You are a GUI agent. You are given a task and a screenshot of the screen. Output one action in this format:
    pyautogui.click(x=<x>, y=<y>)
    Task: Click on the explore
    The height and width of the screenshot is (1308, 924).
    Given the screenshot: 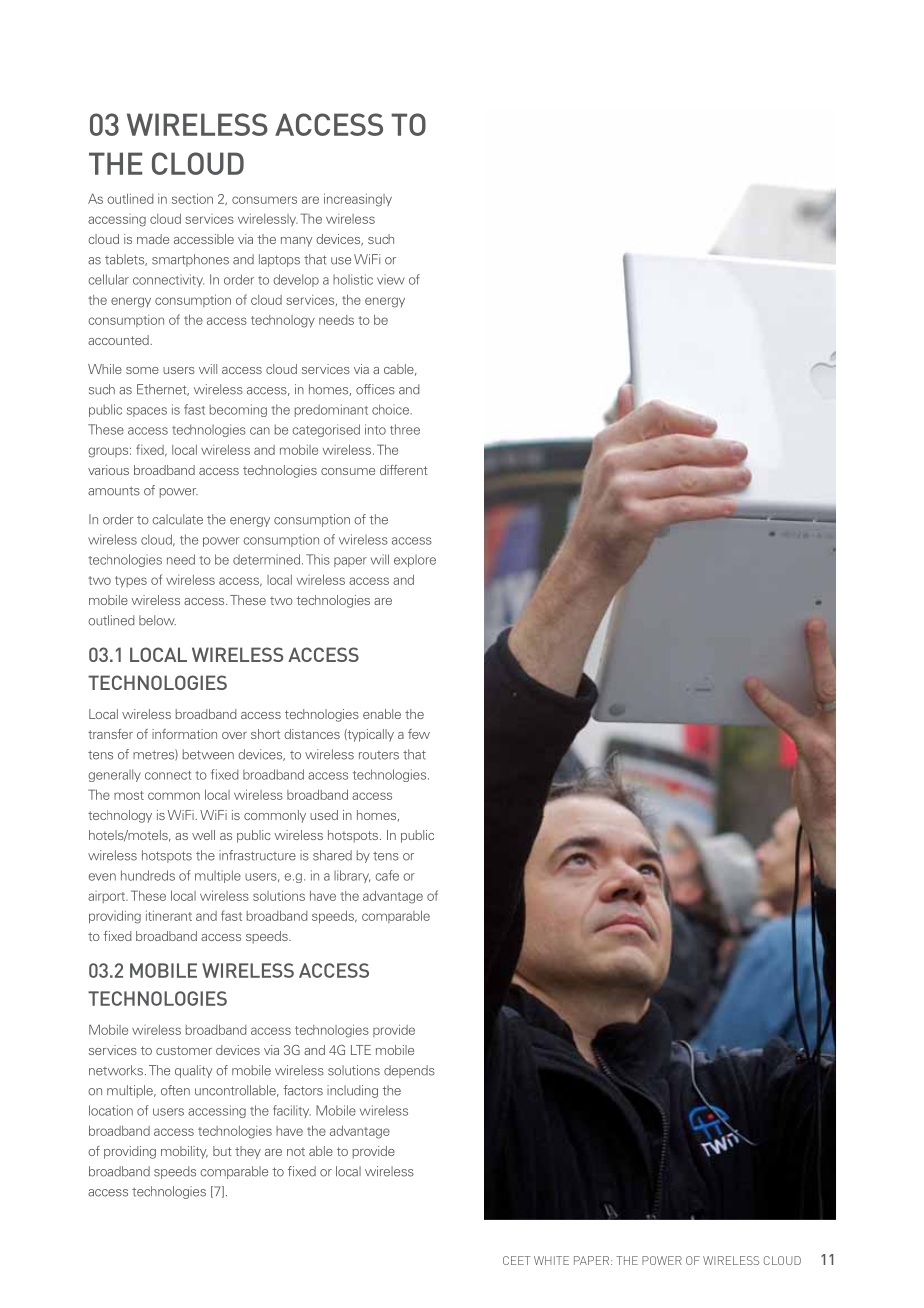 What is the action you would take?
    pyautogui.click(x=415, y=561)
